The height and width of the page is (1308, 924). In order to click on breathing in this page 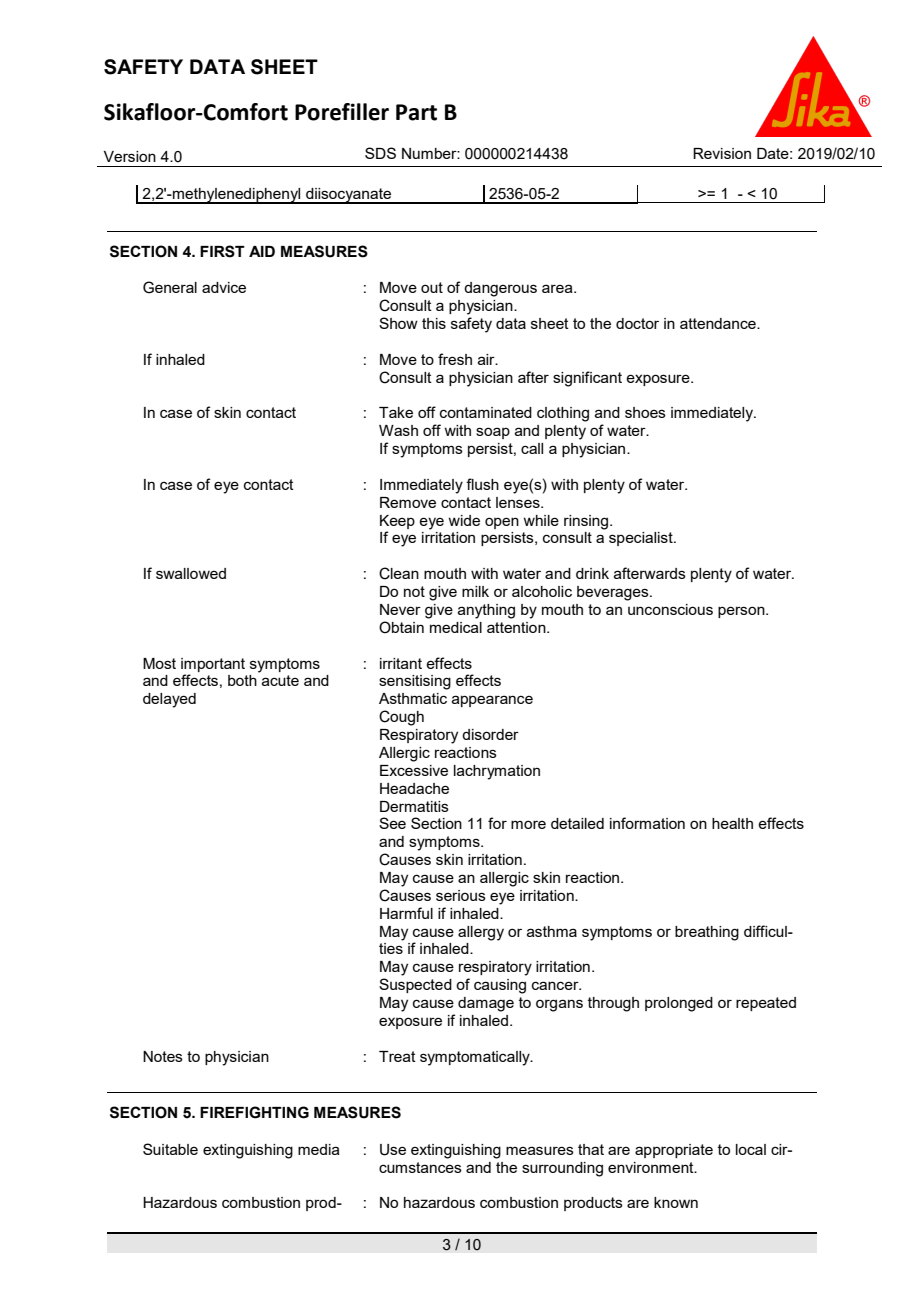, I will do `click(707, 933)`.
